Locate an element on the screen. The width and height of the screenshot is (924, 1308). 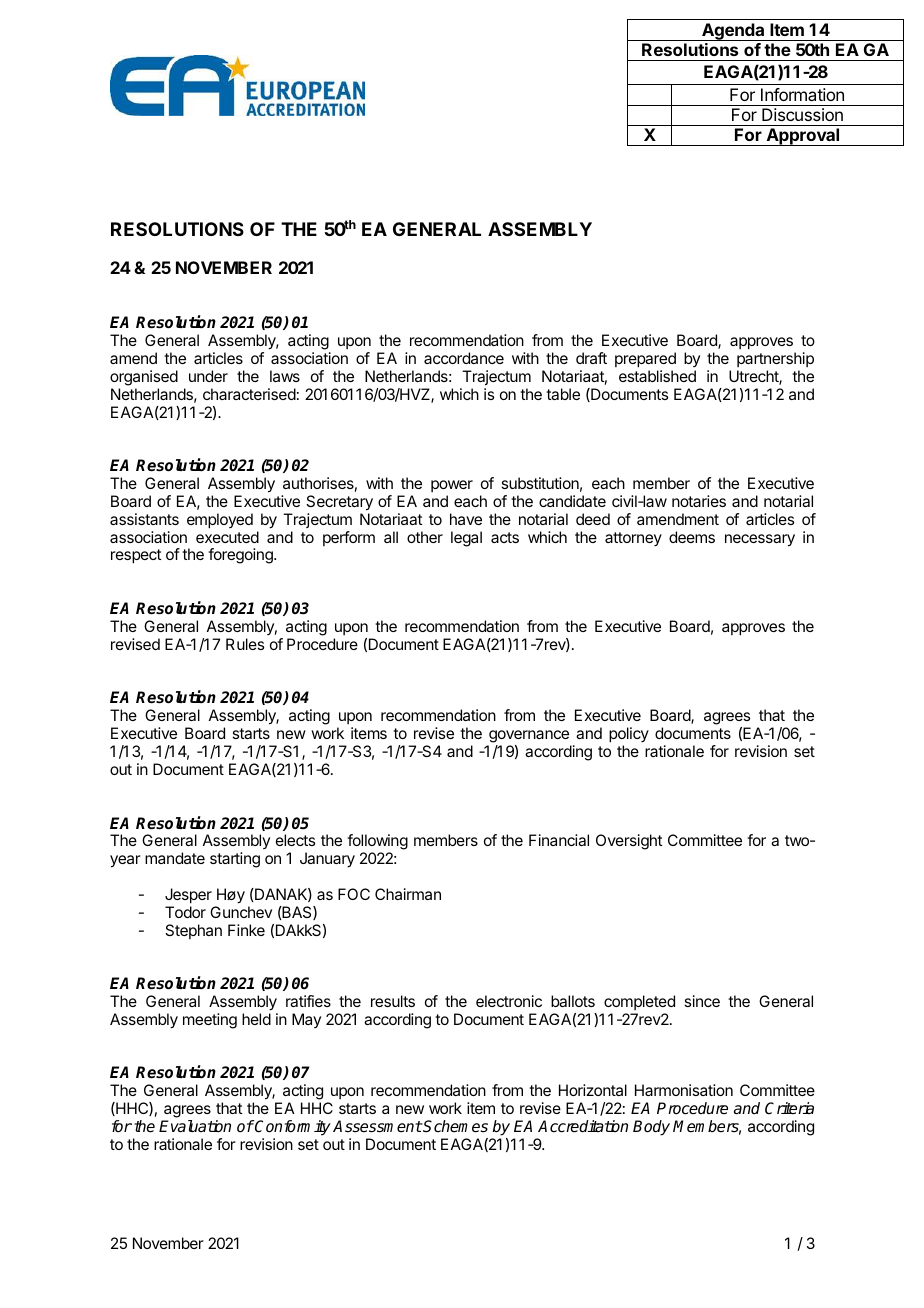
starting is located at coordinates (235, 860).
